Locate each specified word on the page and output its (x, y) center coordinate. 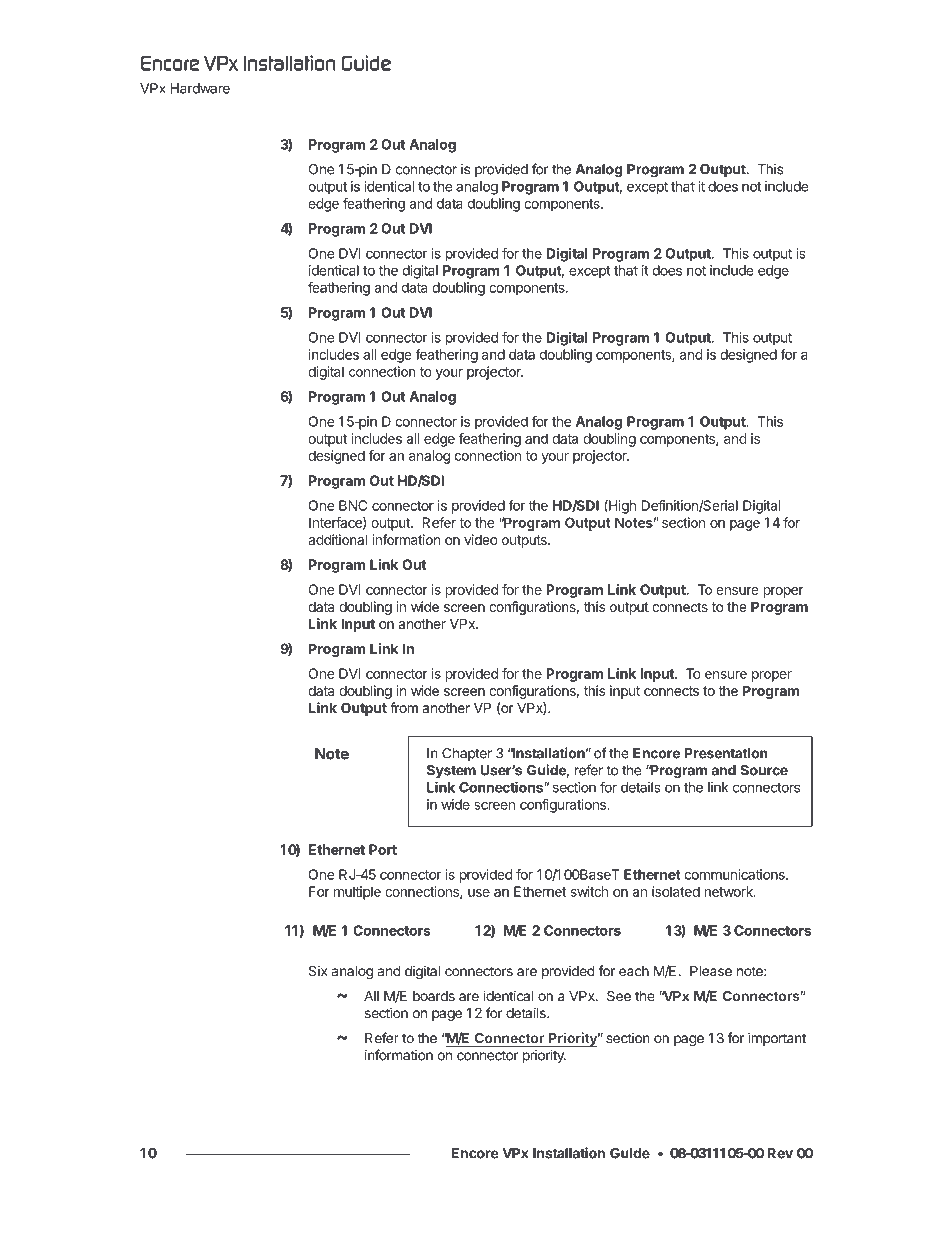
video (481, 539)
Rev (780, 1153)
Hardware (200, 88)
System (451, 771)
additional (337, 539)
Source (764, 770)
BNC (353, 505)
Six (318, 971)
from (404, 707)
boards (434, 996)
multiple (357, 893)
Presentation (726, 753)
